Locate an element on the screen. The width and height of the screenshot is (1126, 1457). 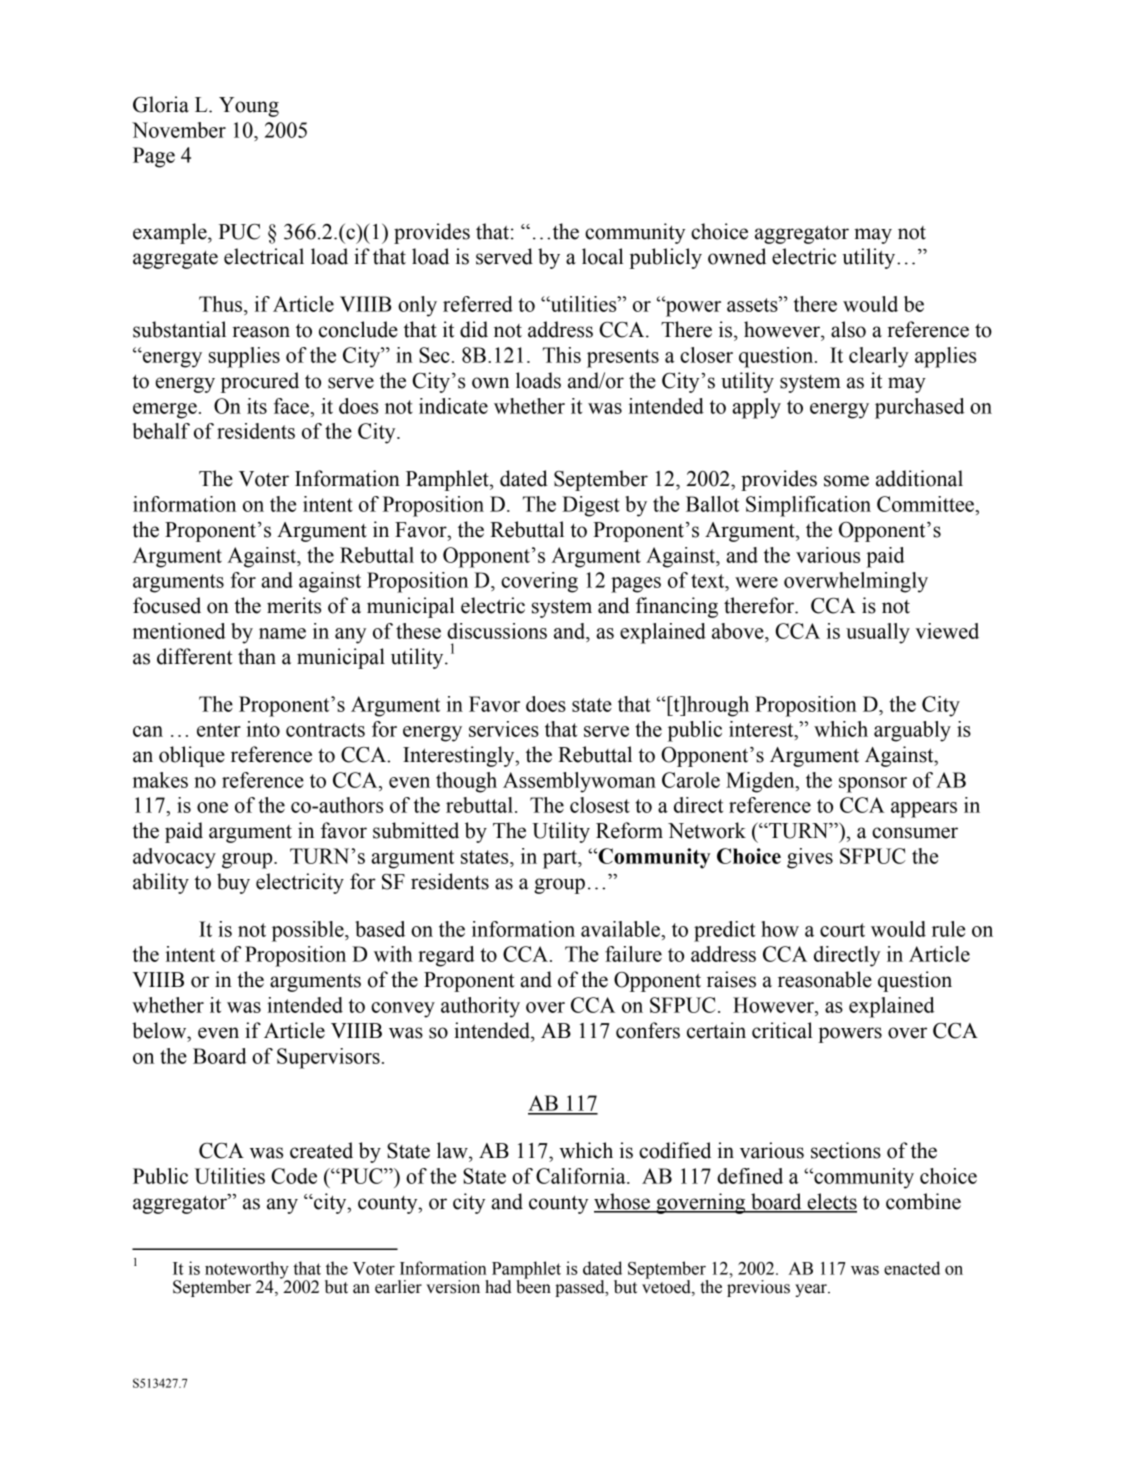
buy is located at coordinates (233, 883).
